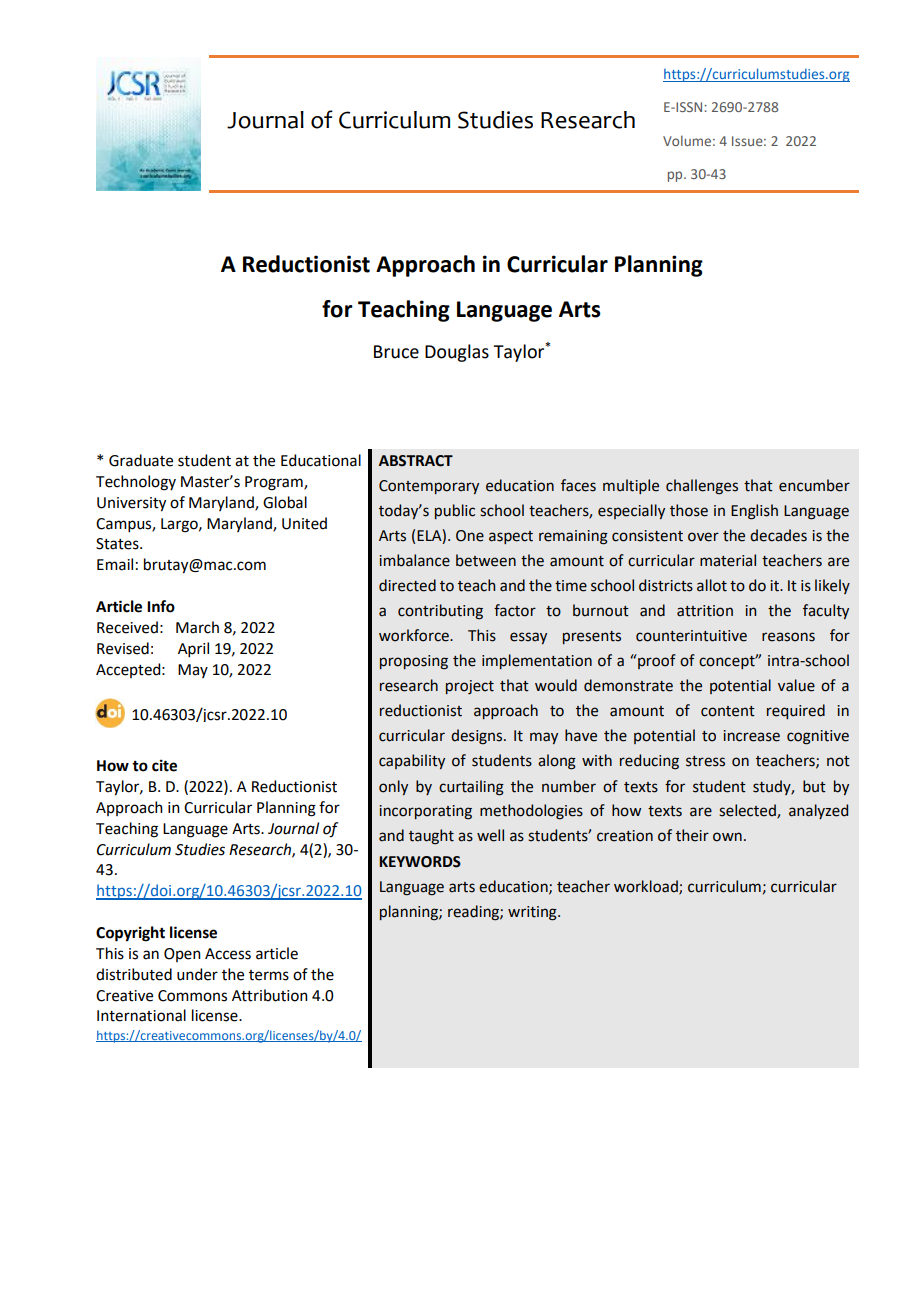  Describe the element at coordinates (197, 974) in the page. I see `under` at that location.
